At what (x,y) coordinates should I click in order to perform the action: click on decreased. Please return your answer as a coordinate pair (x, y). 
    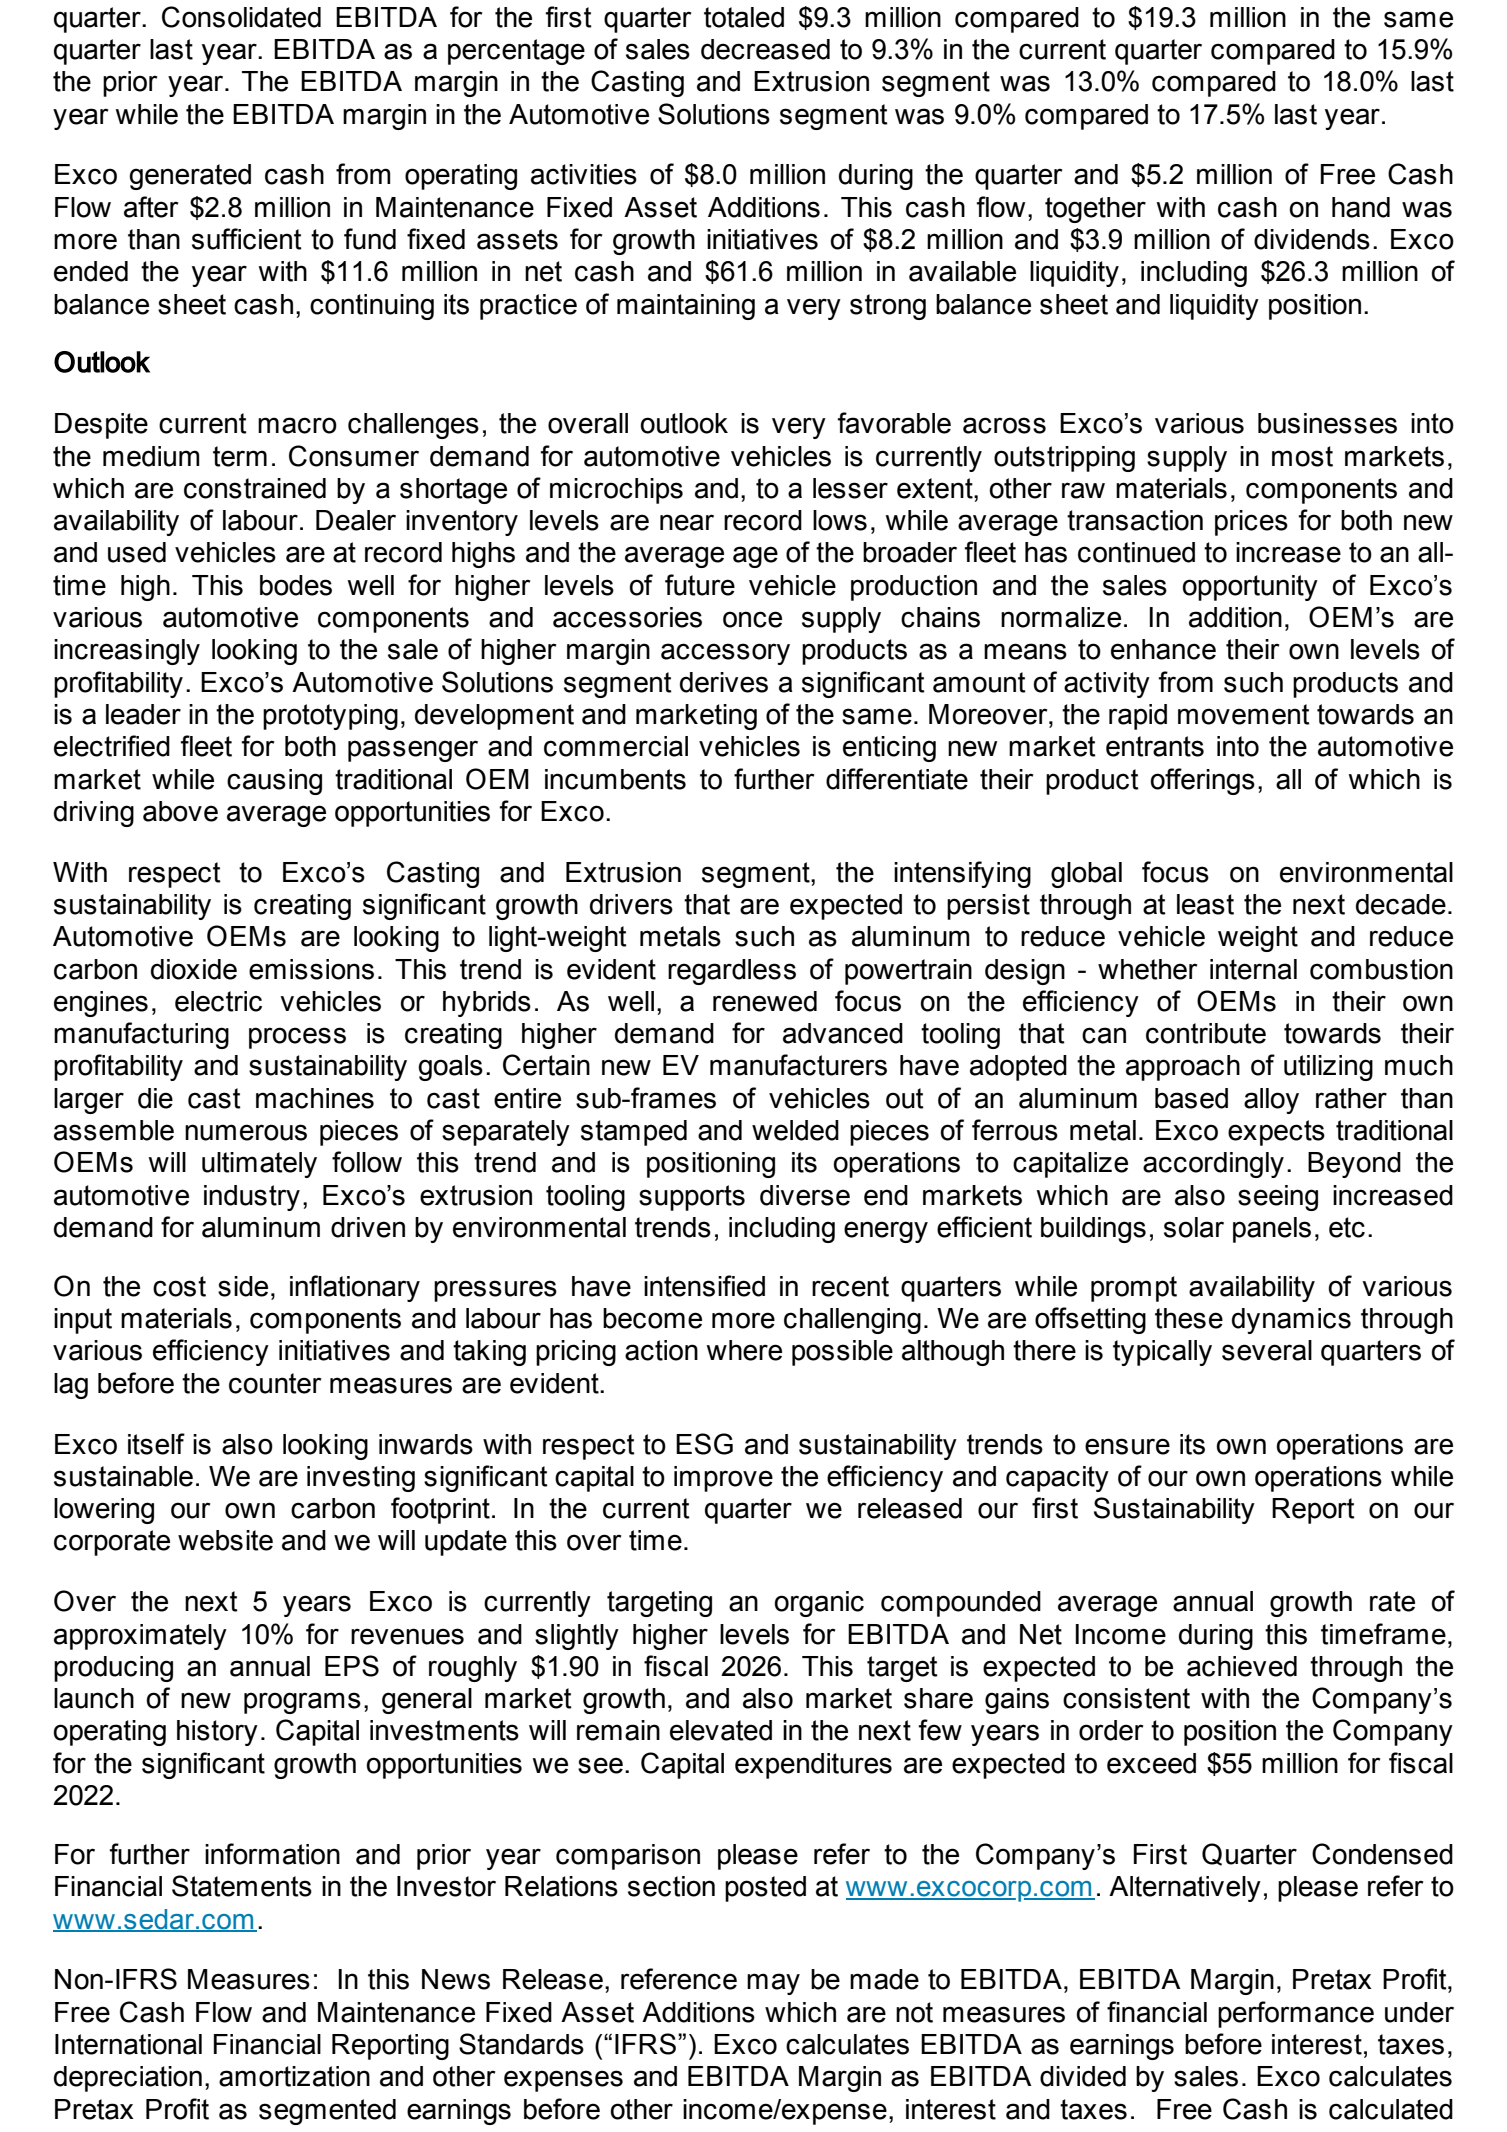
    Looking at the image, I should click on (765, 49).
